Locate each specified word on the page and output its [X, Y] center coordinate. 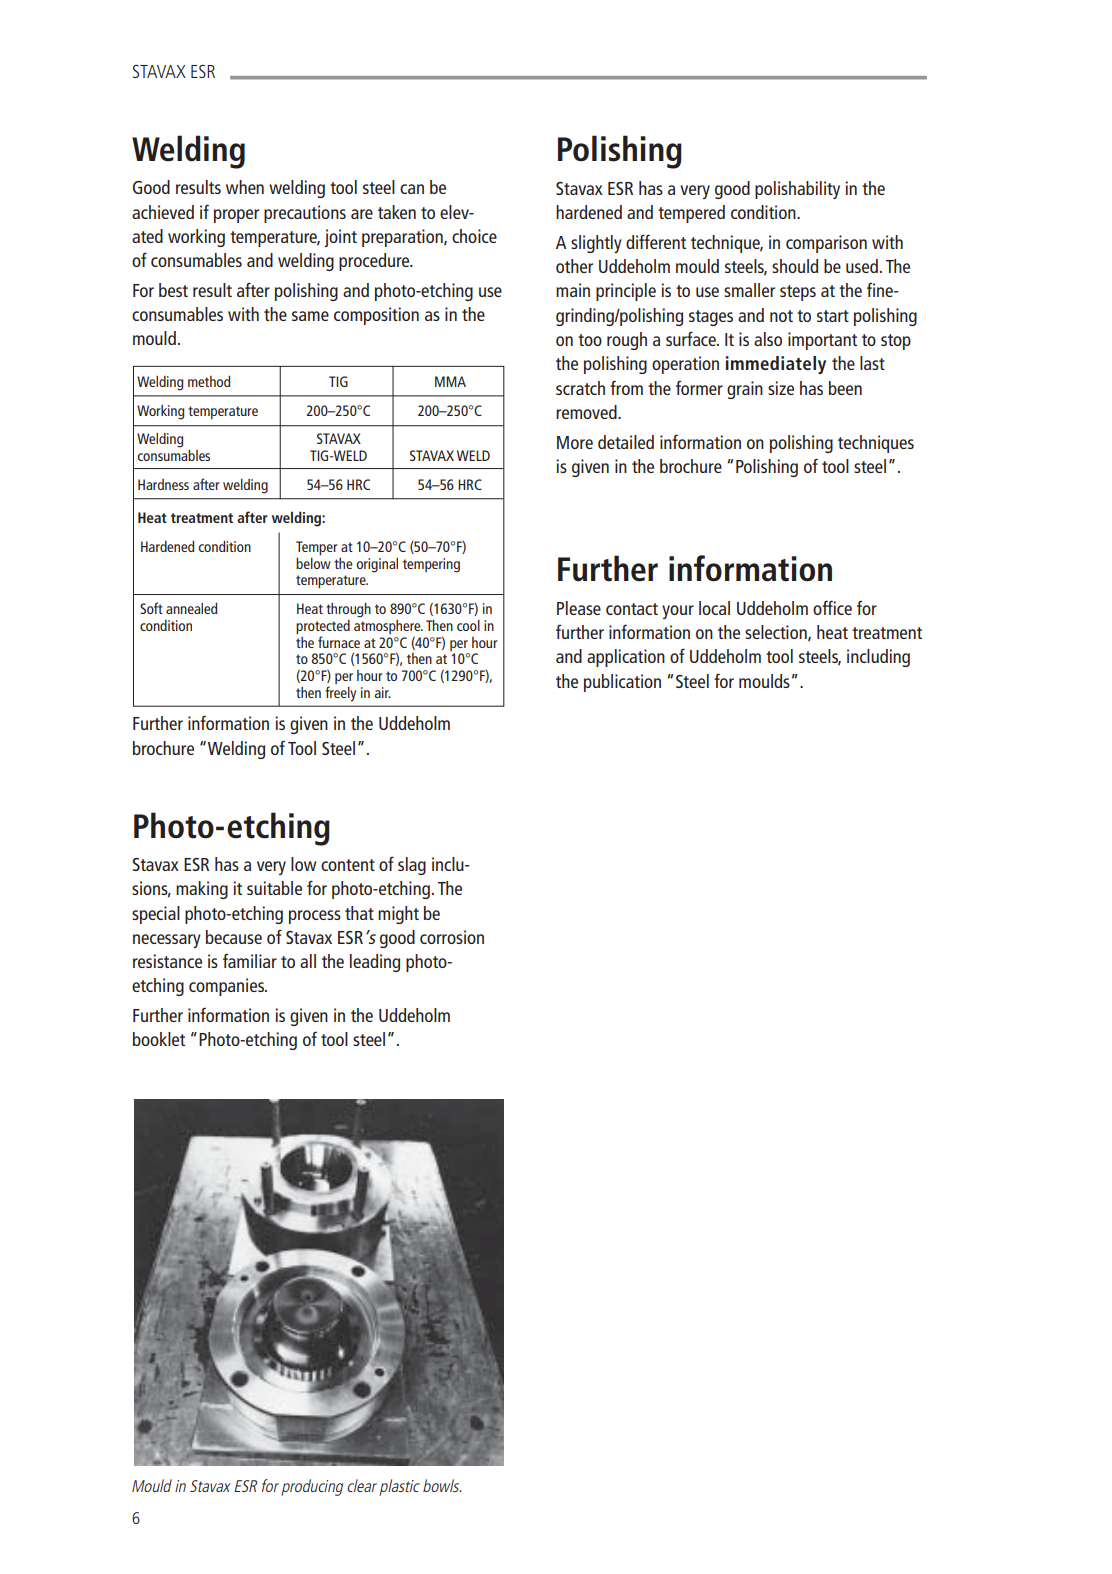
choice [474, 236]
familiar [250, 960]
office [832, 607]
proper [236, 216]
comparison [826, 244]
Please [579, 608]
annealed [191, 608]
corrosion [452, 937]
